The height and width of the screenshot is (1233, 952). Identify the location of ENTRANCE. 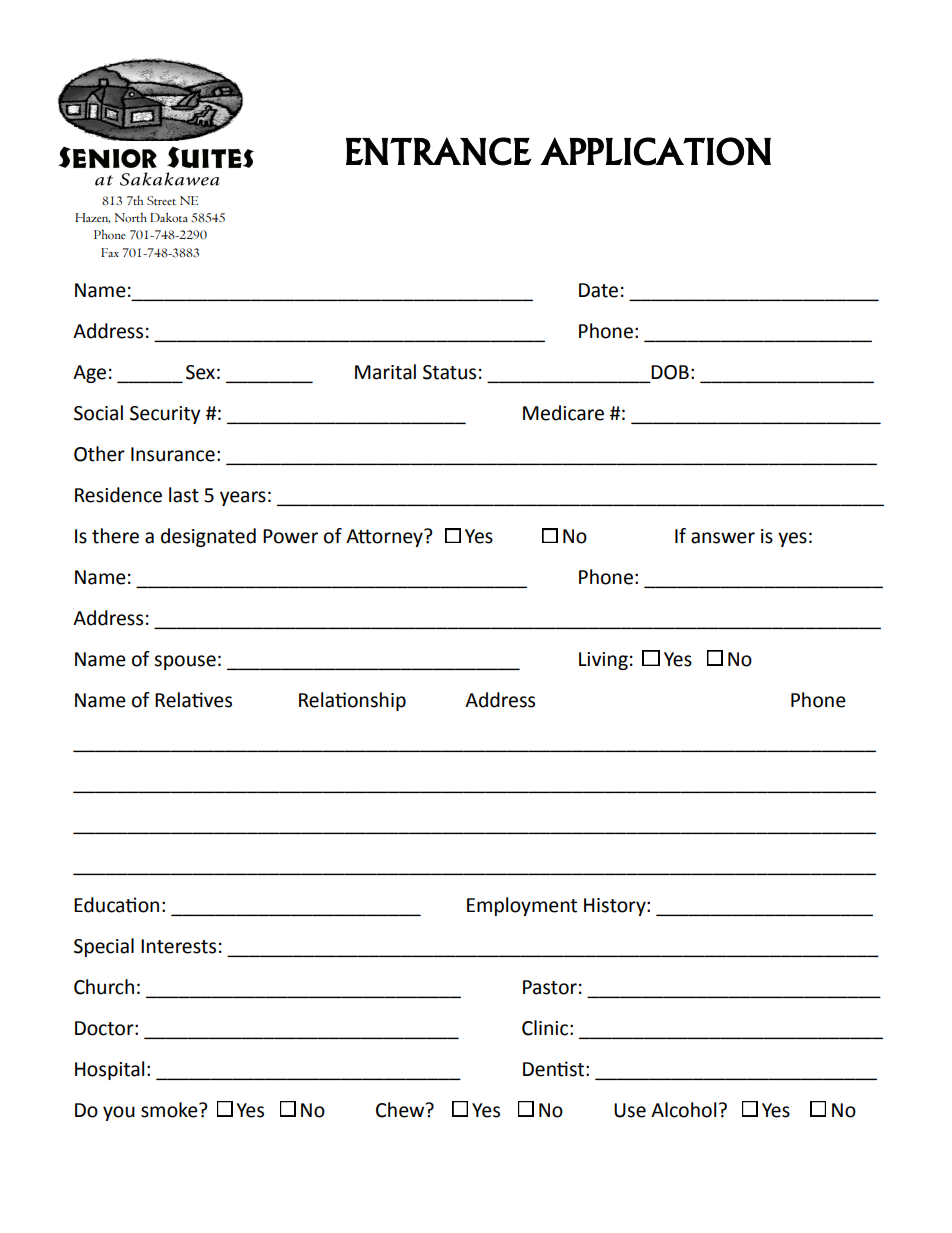
(438, 151).
